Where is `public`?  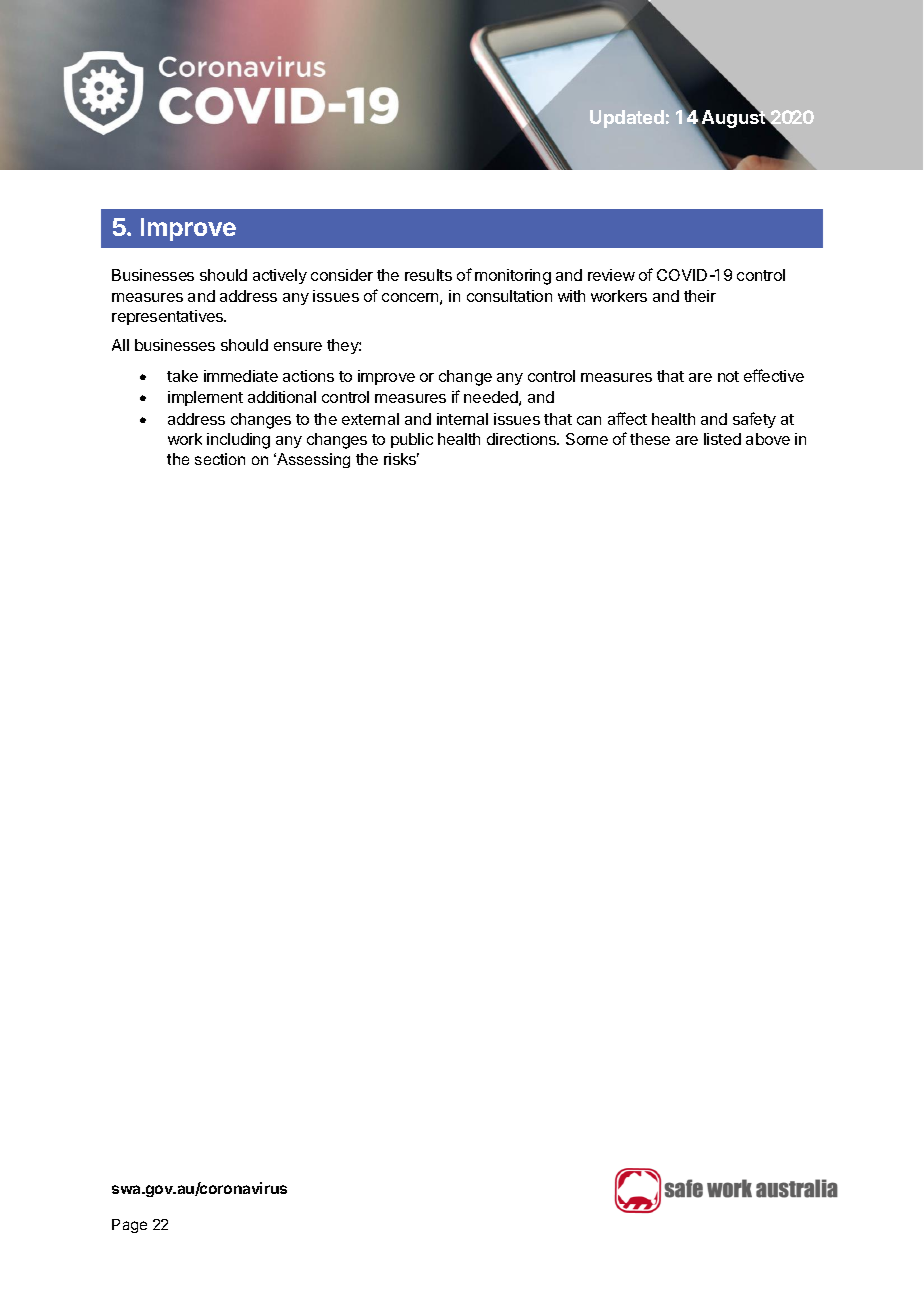 public is located at coordinates (412, 440).
